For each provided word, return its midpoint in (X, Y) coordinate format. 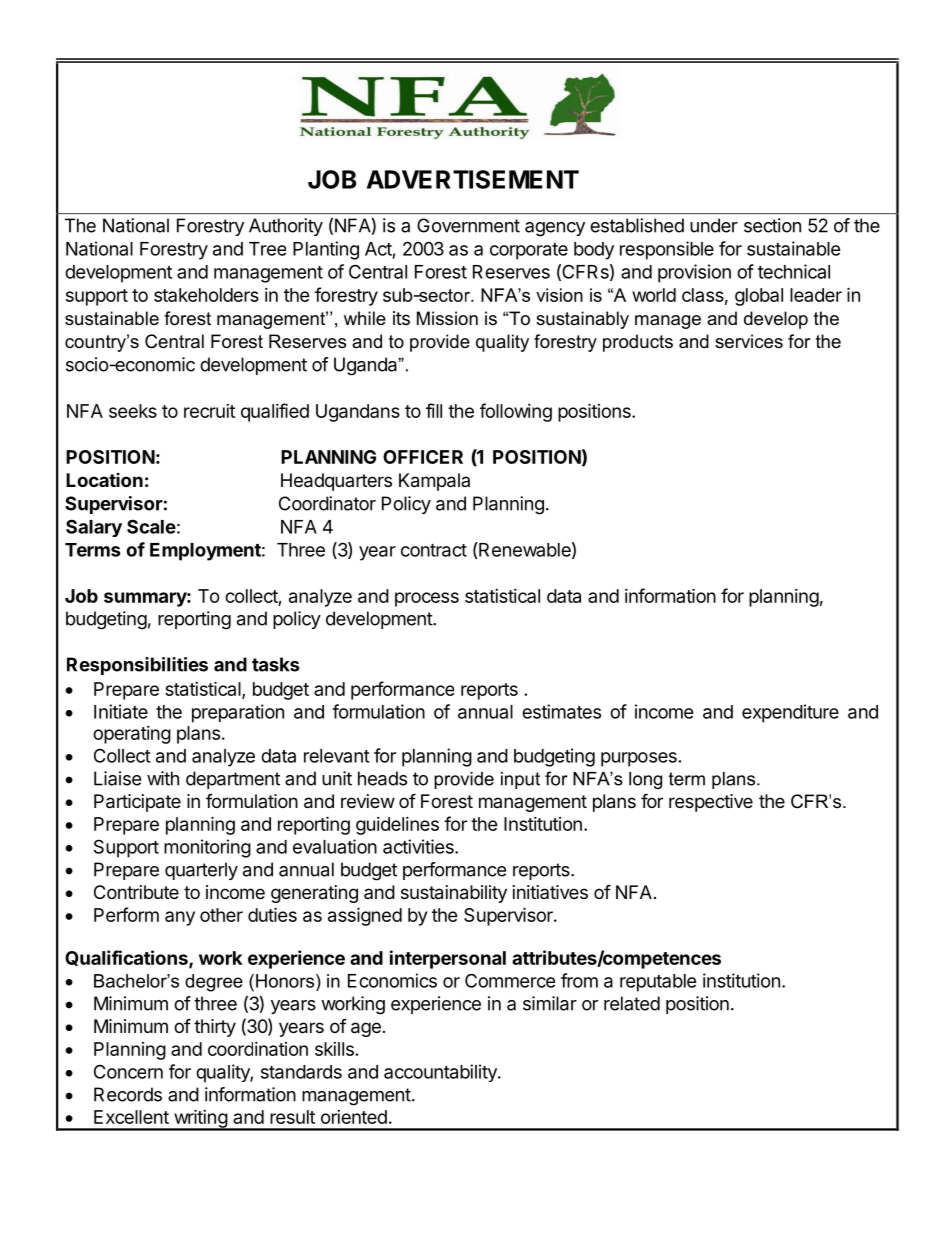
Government (468, 225)
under (714, 225)
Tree (267, 249)
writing (200, 1119)
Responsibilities (137, 666)
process (427, 599)
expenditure (790, 713)
